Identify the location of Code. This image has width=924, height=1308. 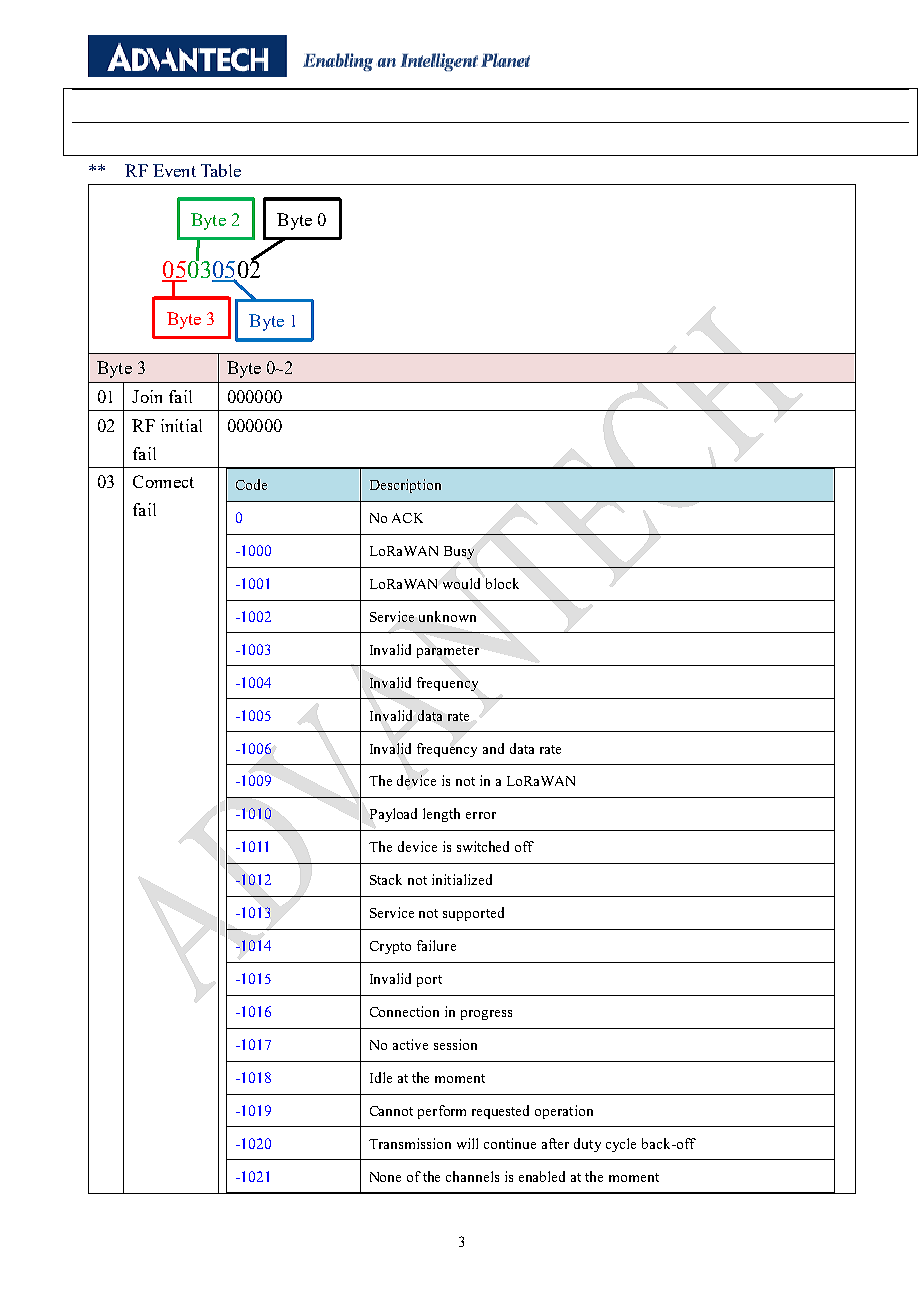
(251, 484).
